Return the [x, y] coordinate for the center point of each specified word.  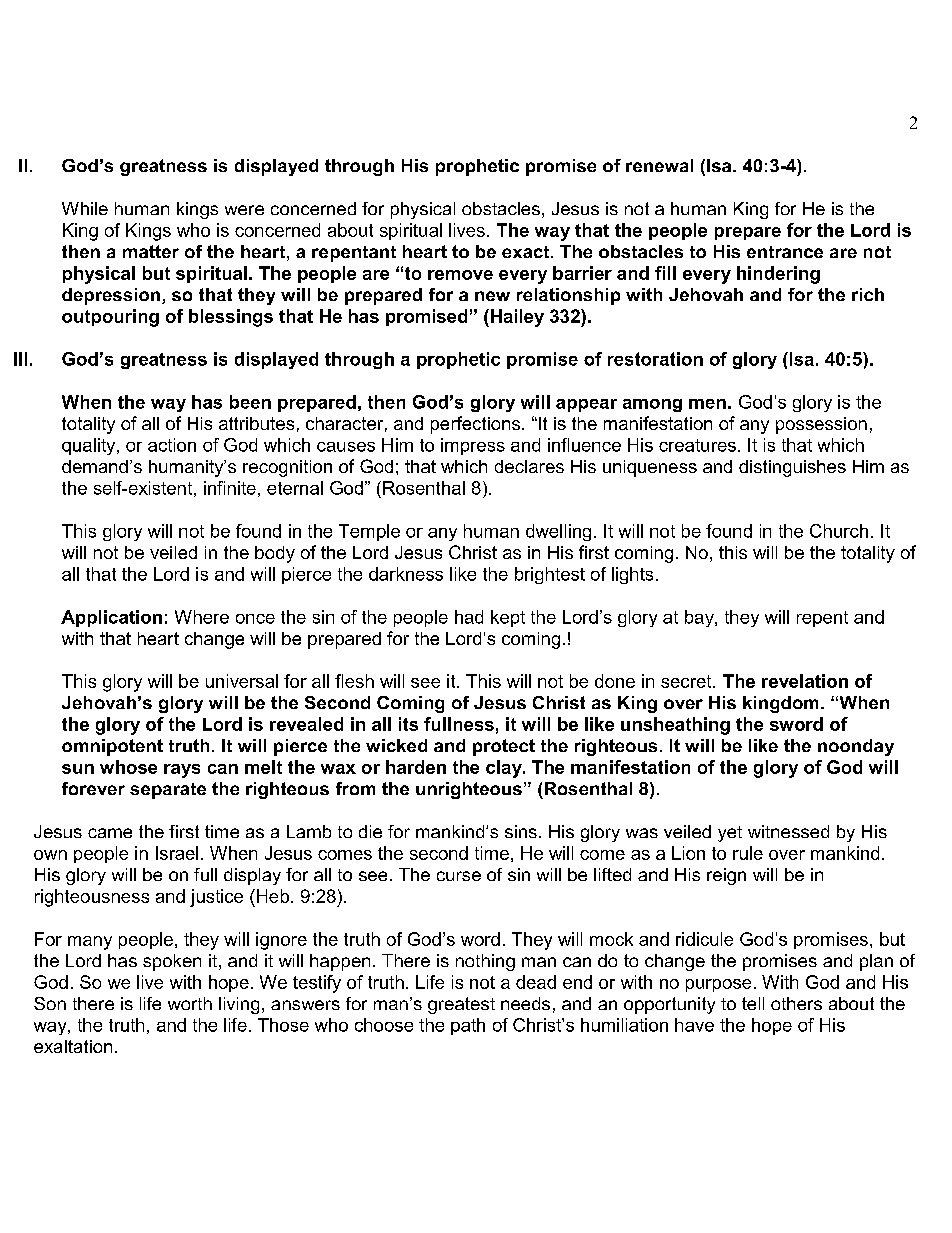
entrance [785, 252]
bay [700, 618]
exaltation [73, 1046]
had [469, 617]
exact [527, 252]
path [468, 1026]
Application [111, 618]
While [85, 208]
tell [753, 1003]
